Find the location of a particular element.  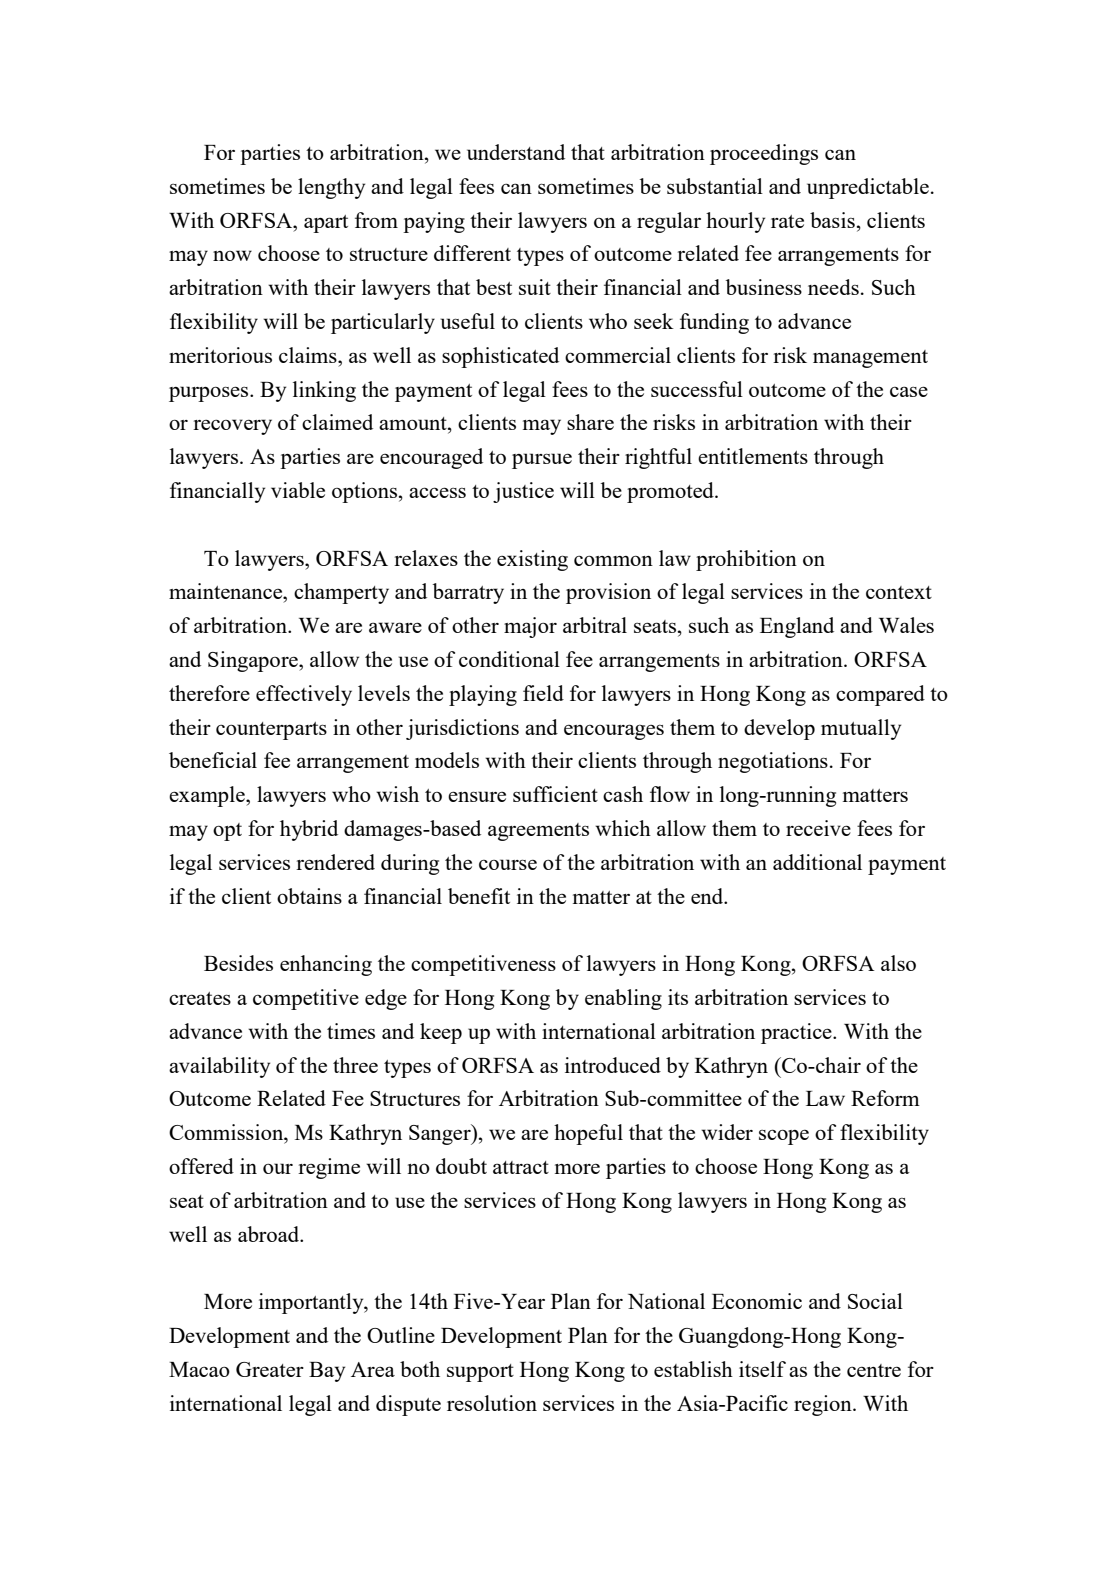

Bay is located at coordinates (327, 1372).
